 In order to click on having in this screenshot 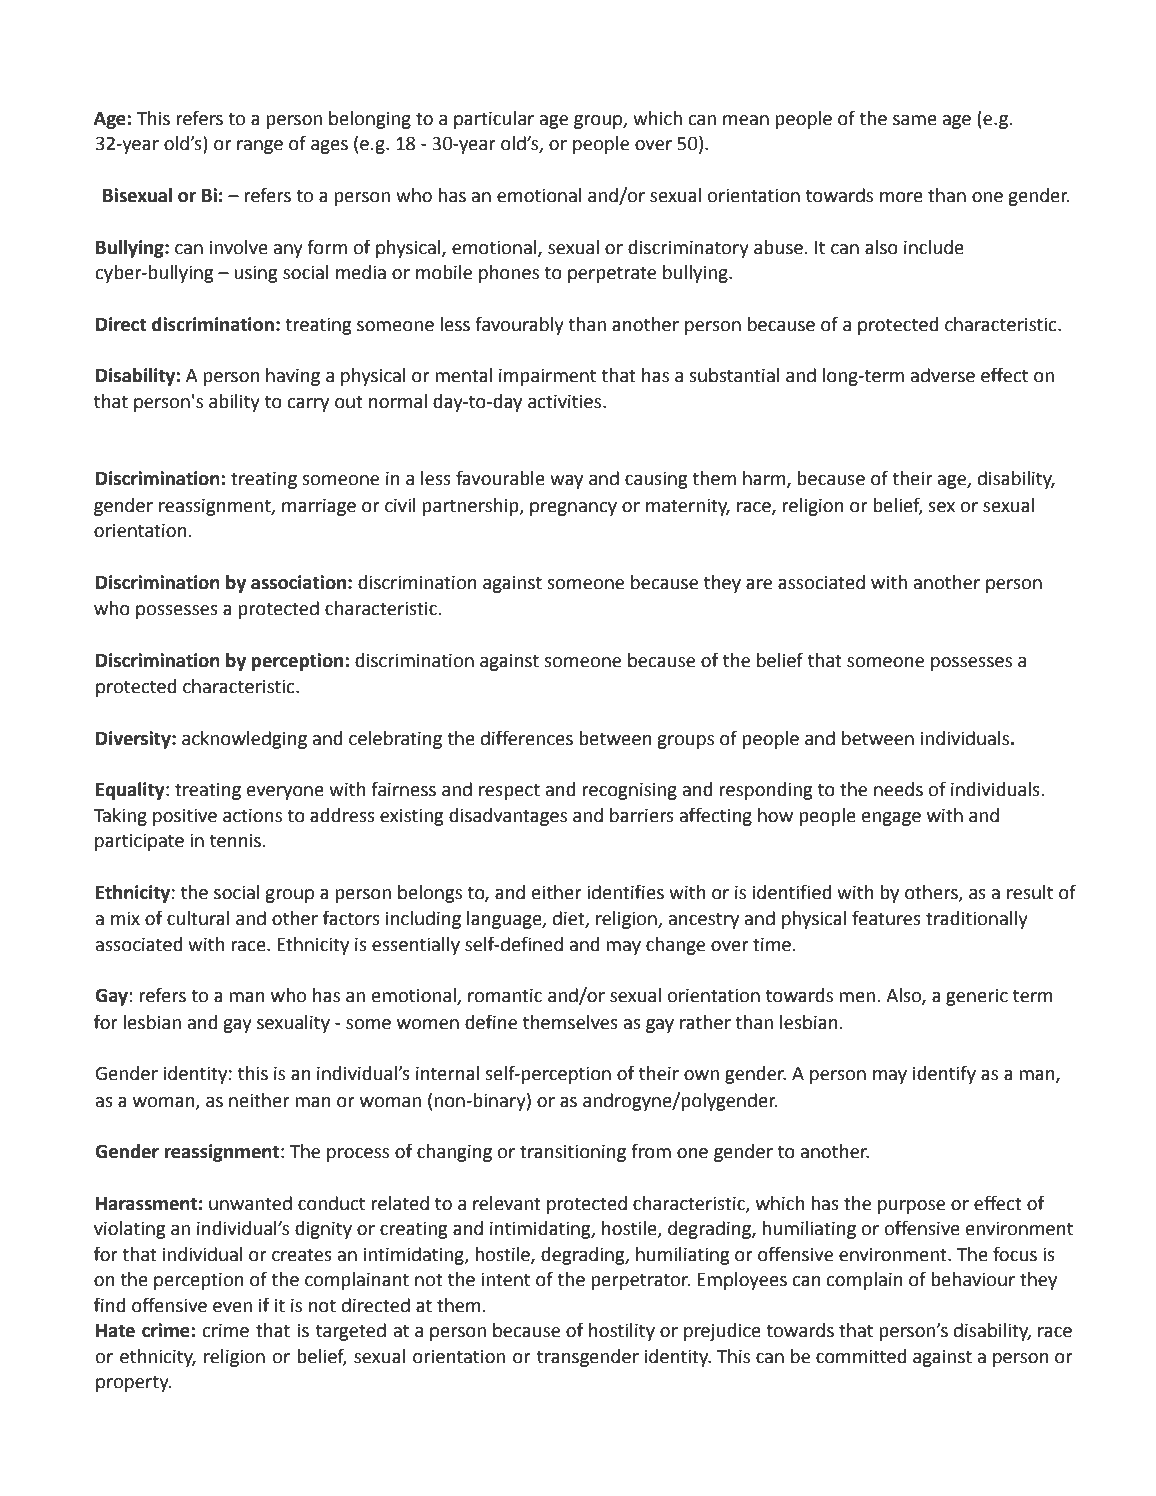, I will do `click(293, 377)`.
